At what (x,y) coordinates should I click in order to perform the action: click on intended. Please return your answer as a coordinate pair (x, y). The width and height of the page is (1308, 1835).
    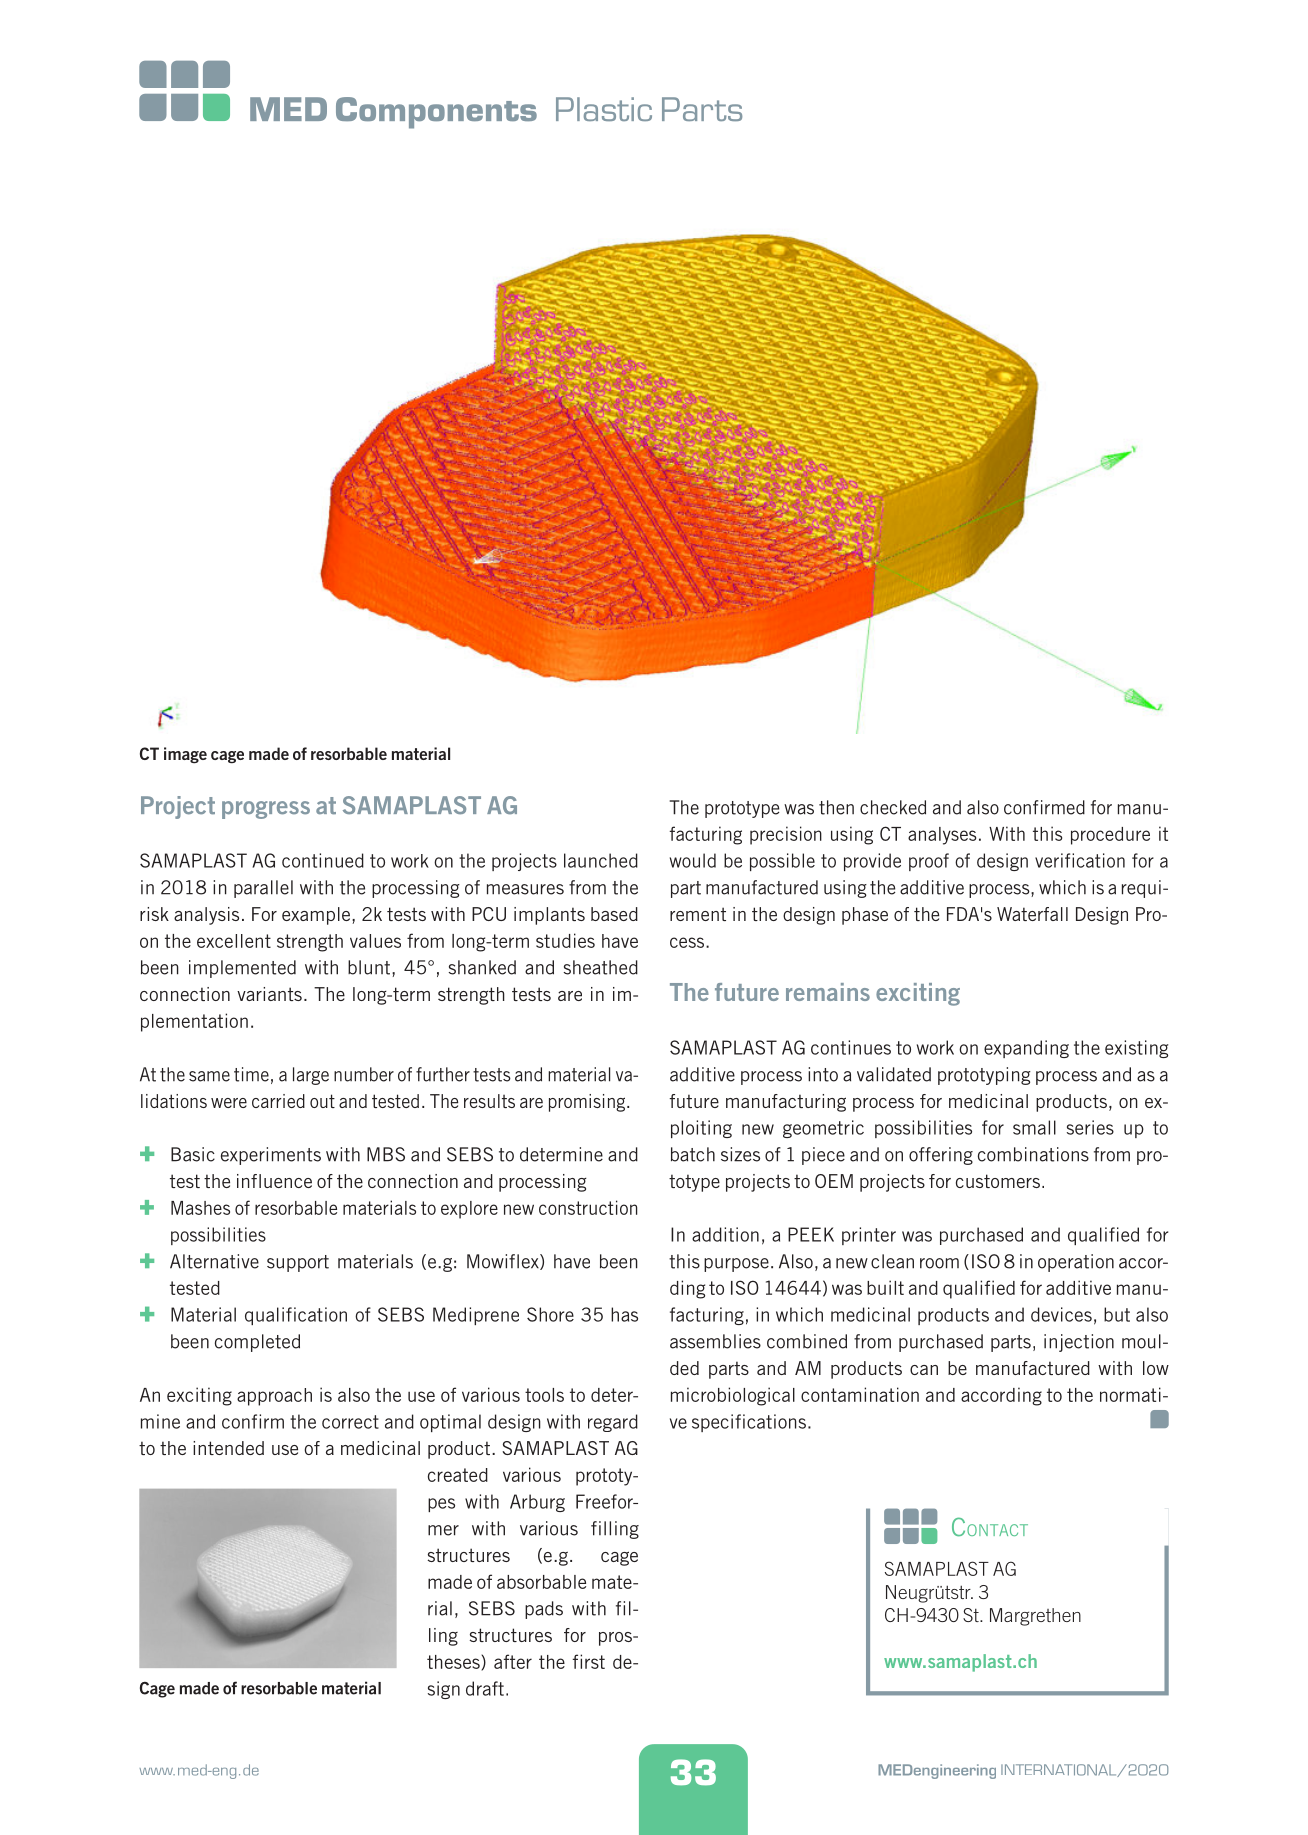
    Looking at the image, I should click on (228, 1448).
